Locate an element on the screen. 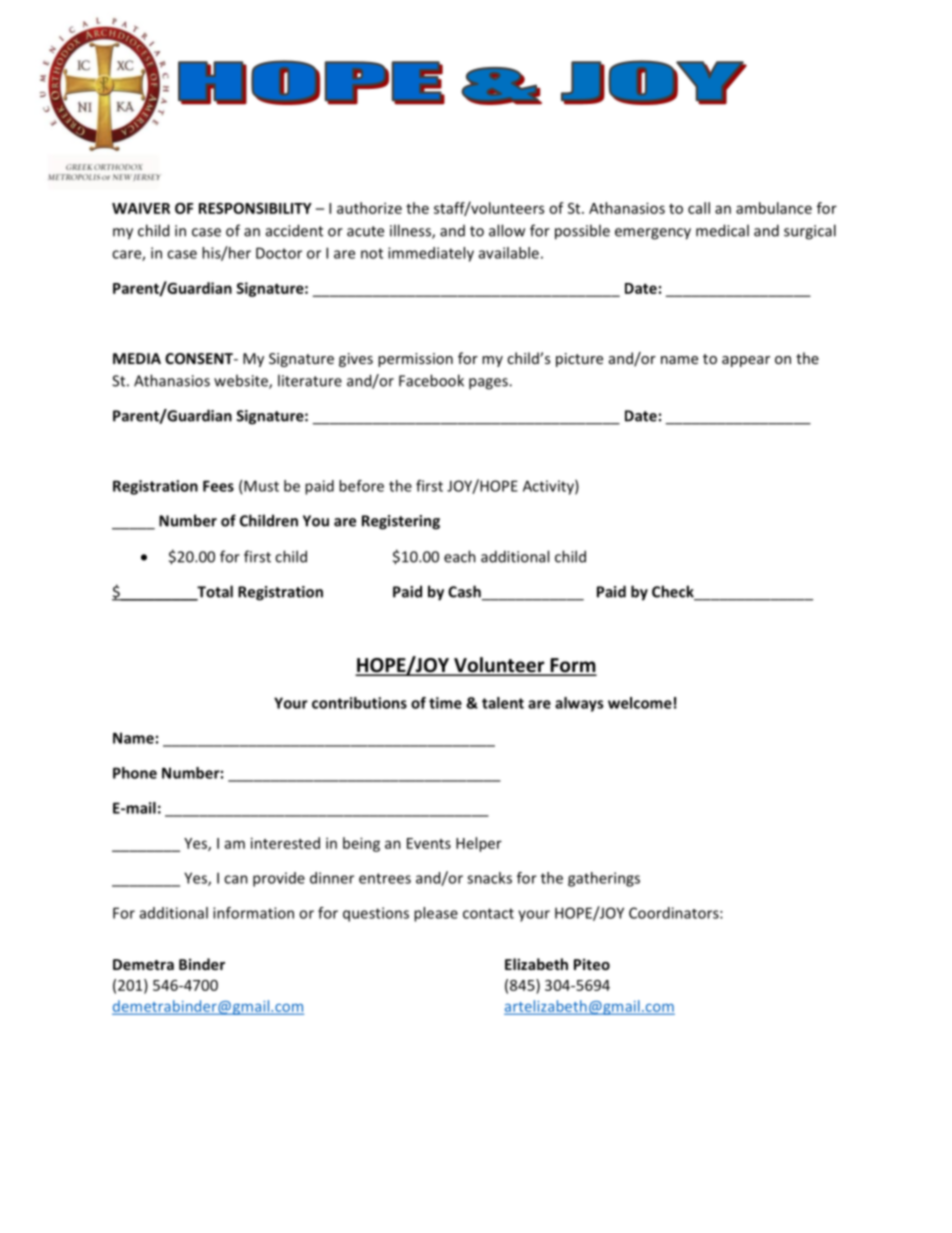 The height and width of the screenshot is (1233, 952). allow is located at coordinates (507, 230).
